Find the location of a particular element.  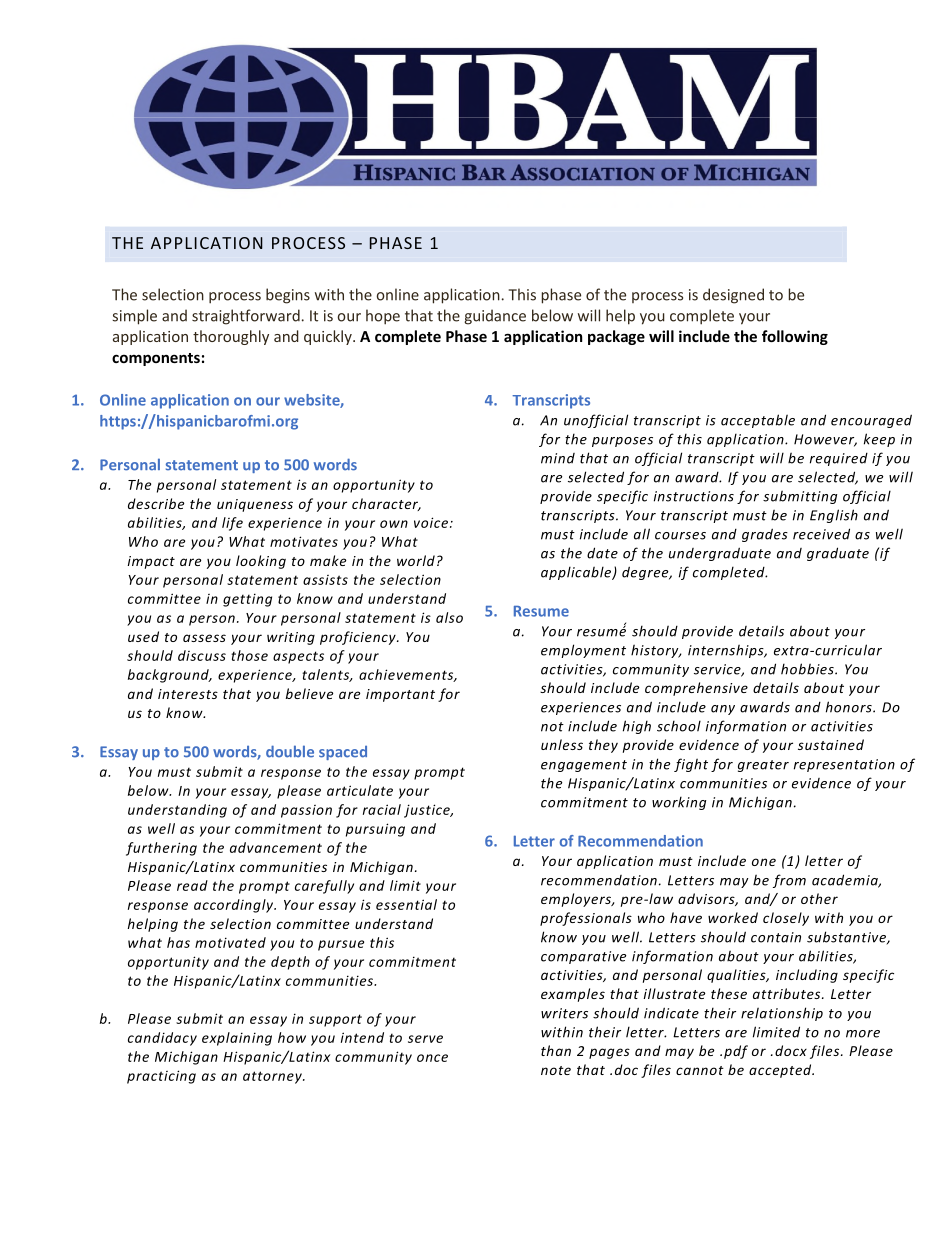

passion is located at coordinates (306, 811).
